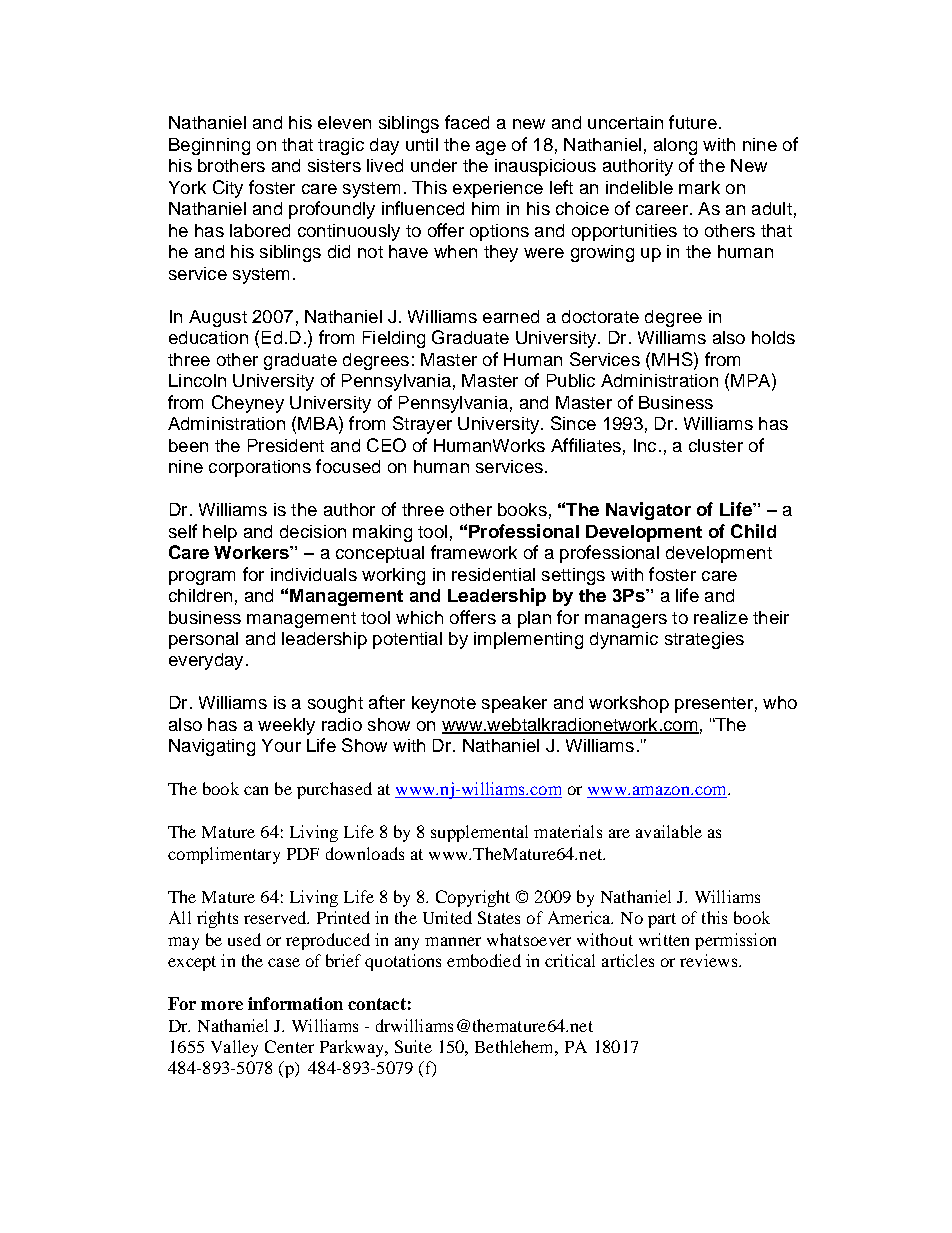  I want to click on available, so click(669, 831).
